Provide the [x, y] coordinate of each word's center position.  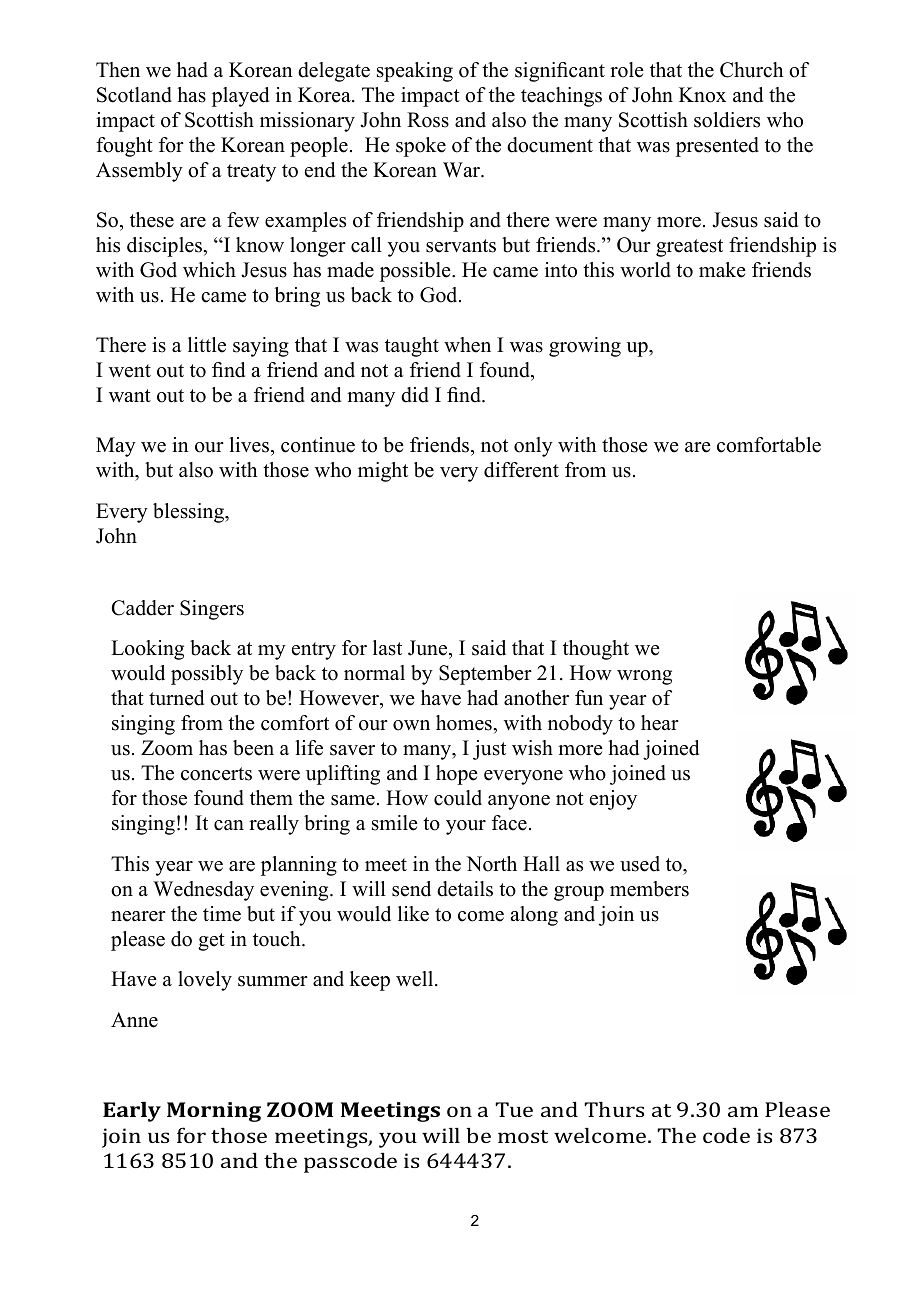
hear [660, 723]
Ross [428, 120]
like [413, 914]
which [209, 270]
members [649, 889]
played [240, 97]
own [411, 725]
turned [176, 698]
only [533, 447]
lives [250, 445]
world [645, 270]
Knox [702, 95]
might [383, 472]
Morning [214, 1112]
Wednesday [203, 891]
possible [416, 272]
